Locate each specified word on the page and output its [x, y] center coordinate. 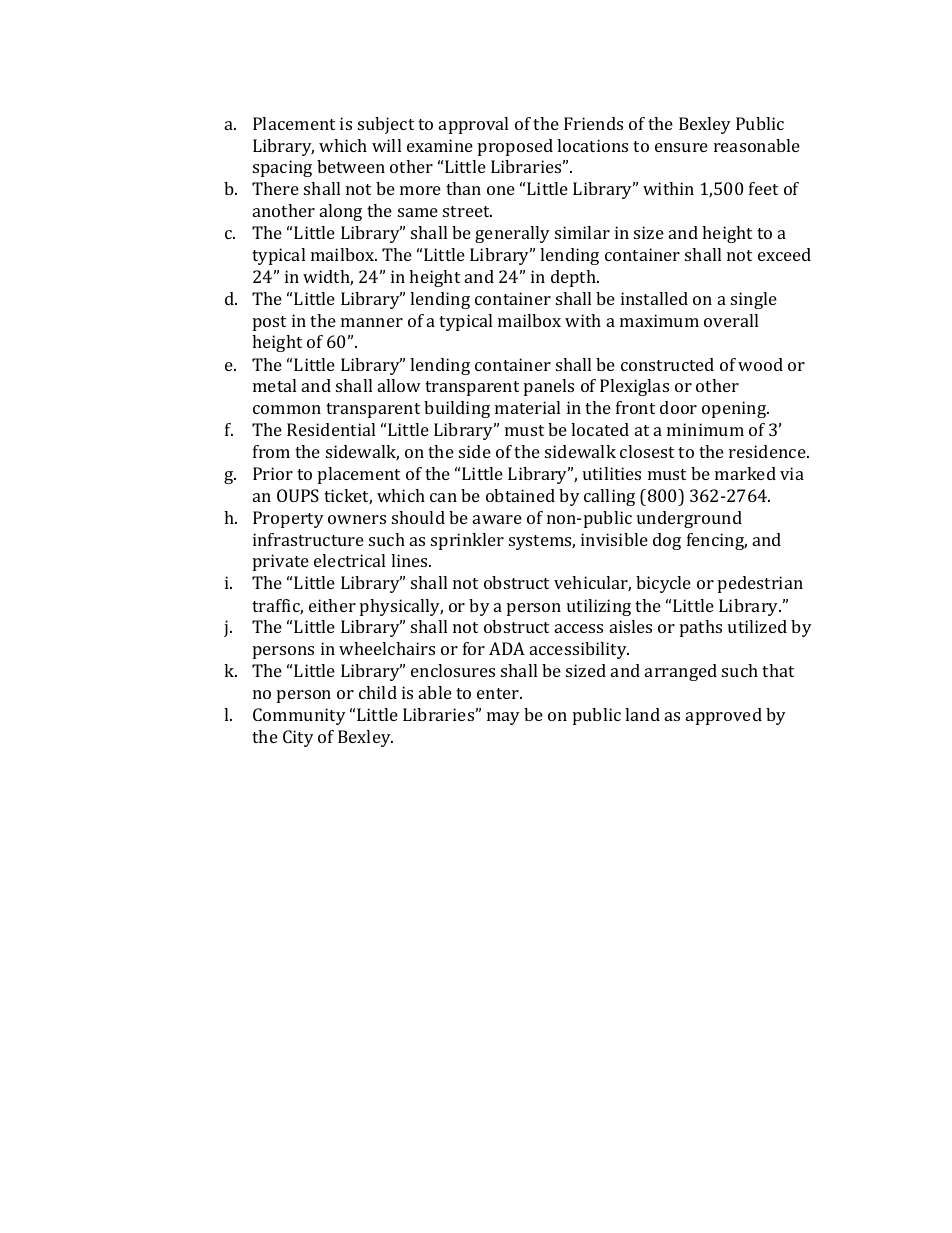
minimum [705, 429]
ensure [681, 147]
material [527, 407]
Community [299, 716]
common [287, 409]
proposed [515, 147]
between [351, 166]
